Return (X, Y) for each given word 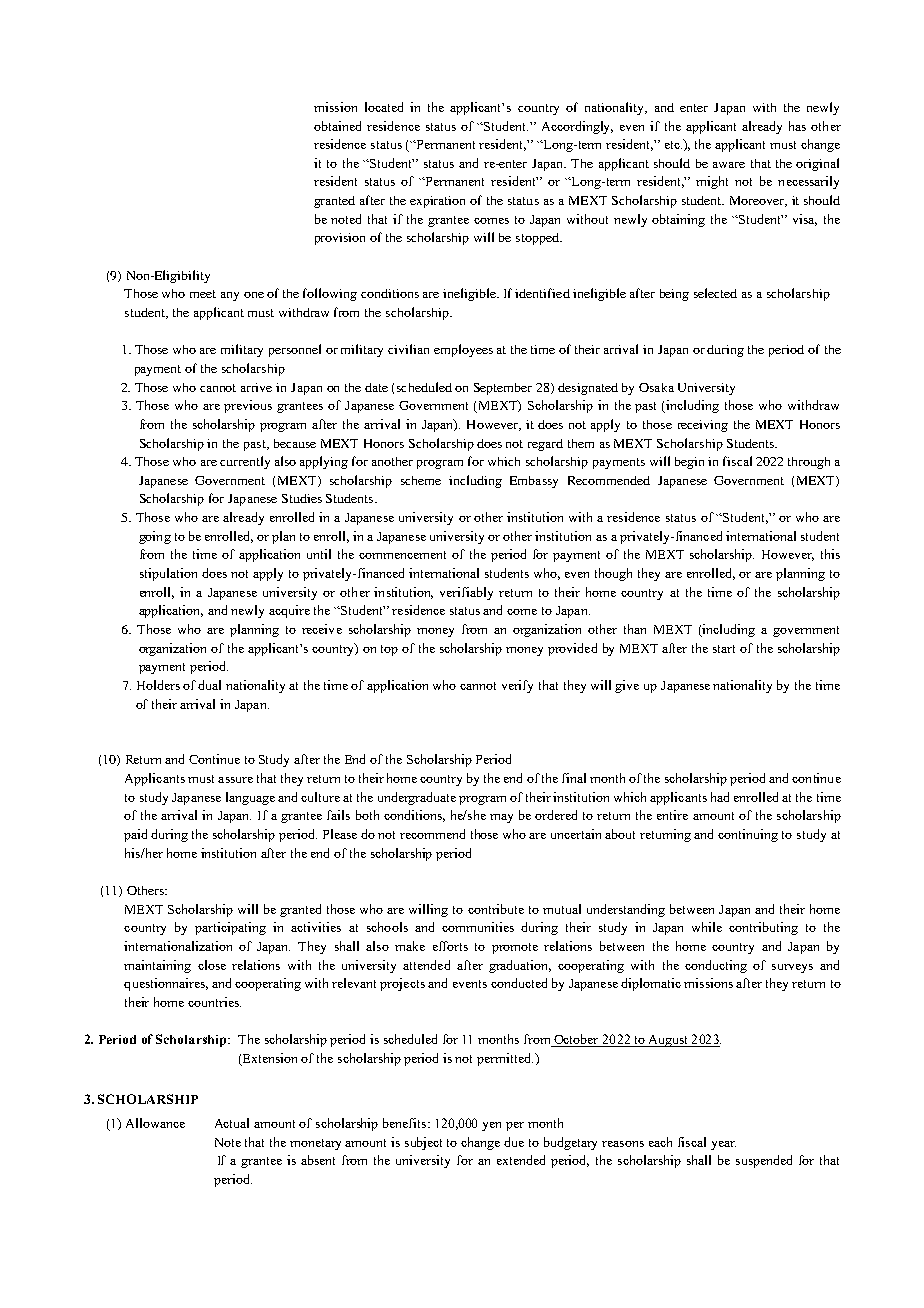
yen (491, 1126)
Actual (232, 1123)
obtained (337, 126)
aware (729, 165)
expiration (437, 202)
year (723, 1145)
